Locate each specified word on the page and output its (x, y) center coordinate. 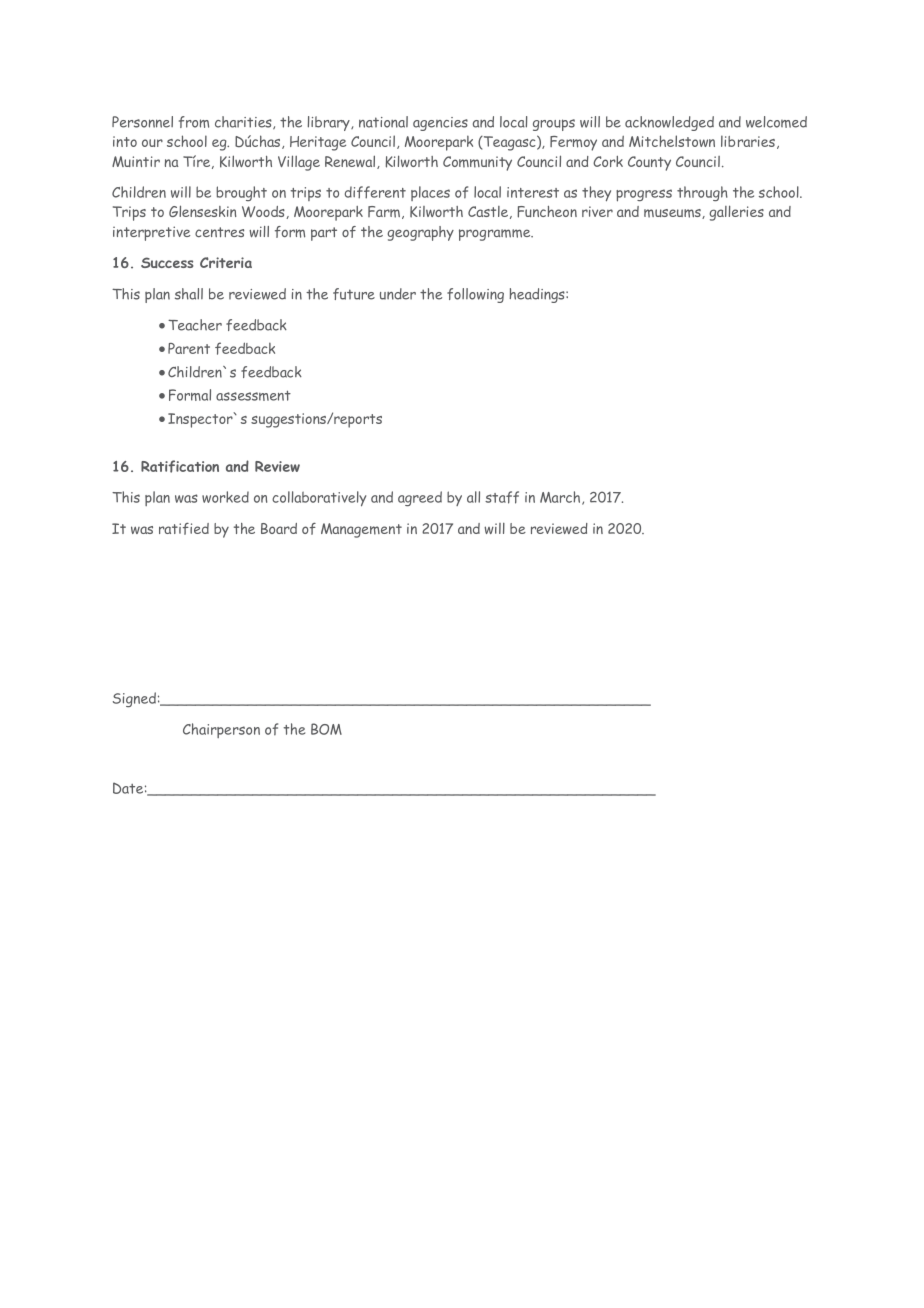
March (561, 498)
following (475, 295)
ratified (184, 529)
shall (189, 294)
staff (502, 497)
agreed (420, 498)
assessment (253, 395)
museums (673, 214)
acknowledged (669, 123)
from (194, 122)
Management (361, 530)
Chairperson (221, 730)
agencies (440, 124)
